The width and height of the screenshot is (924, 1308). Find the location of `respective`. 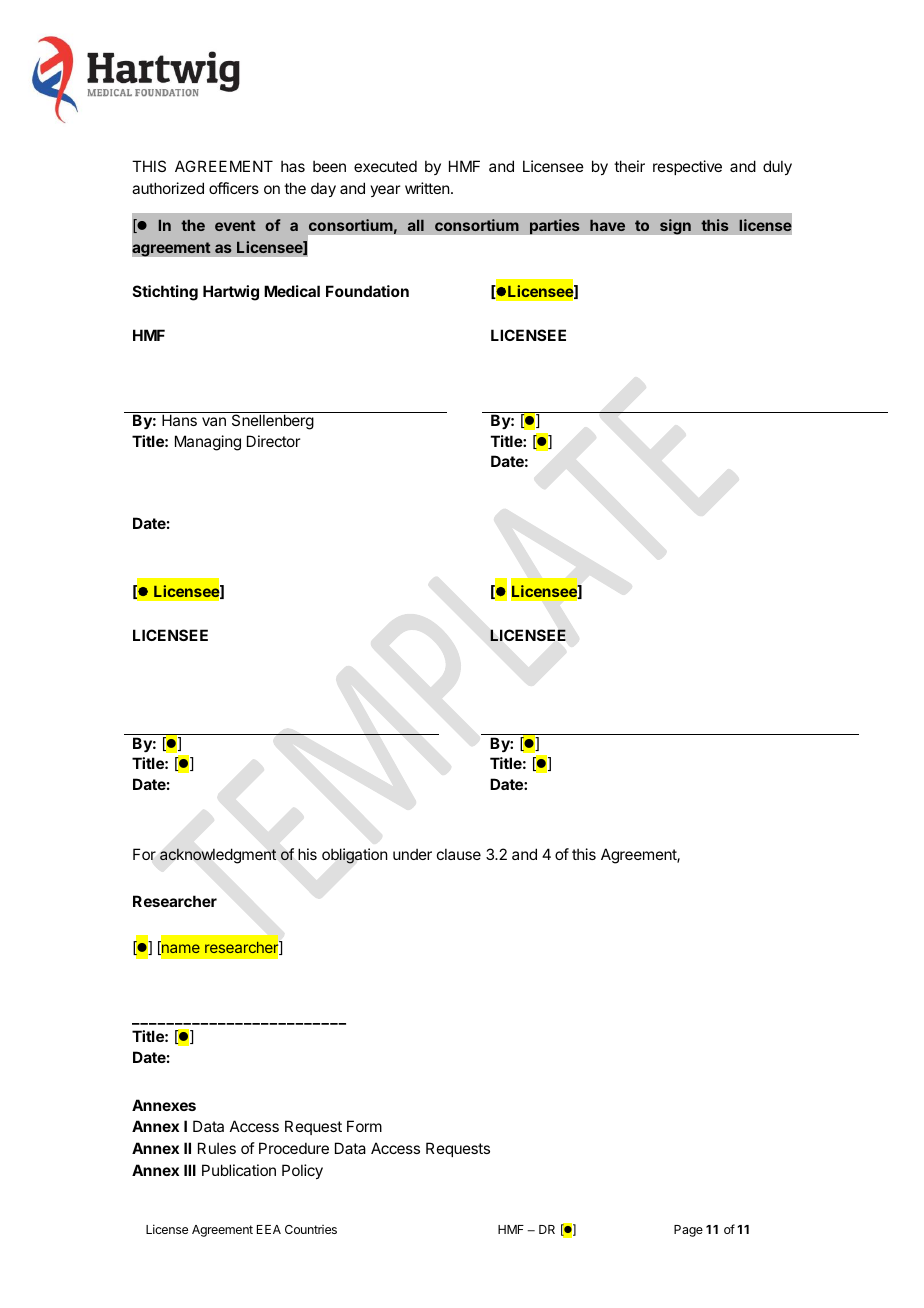

respective is located at coordinates (687, 167).
